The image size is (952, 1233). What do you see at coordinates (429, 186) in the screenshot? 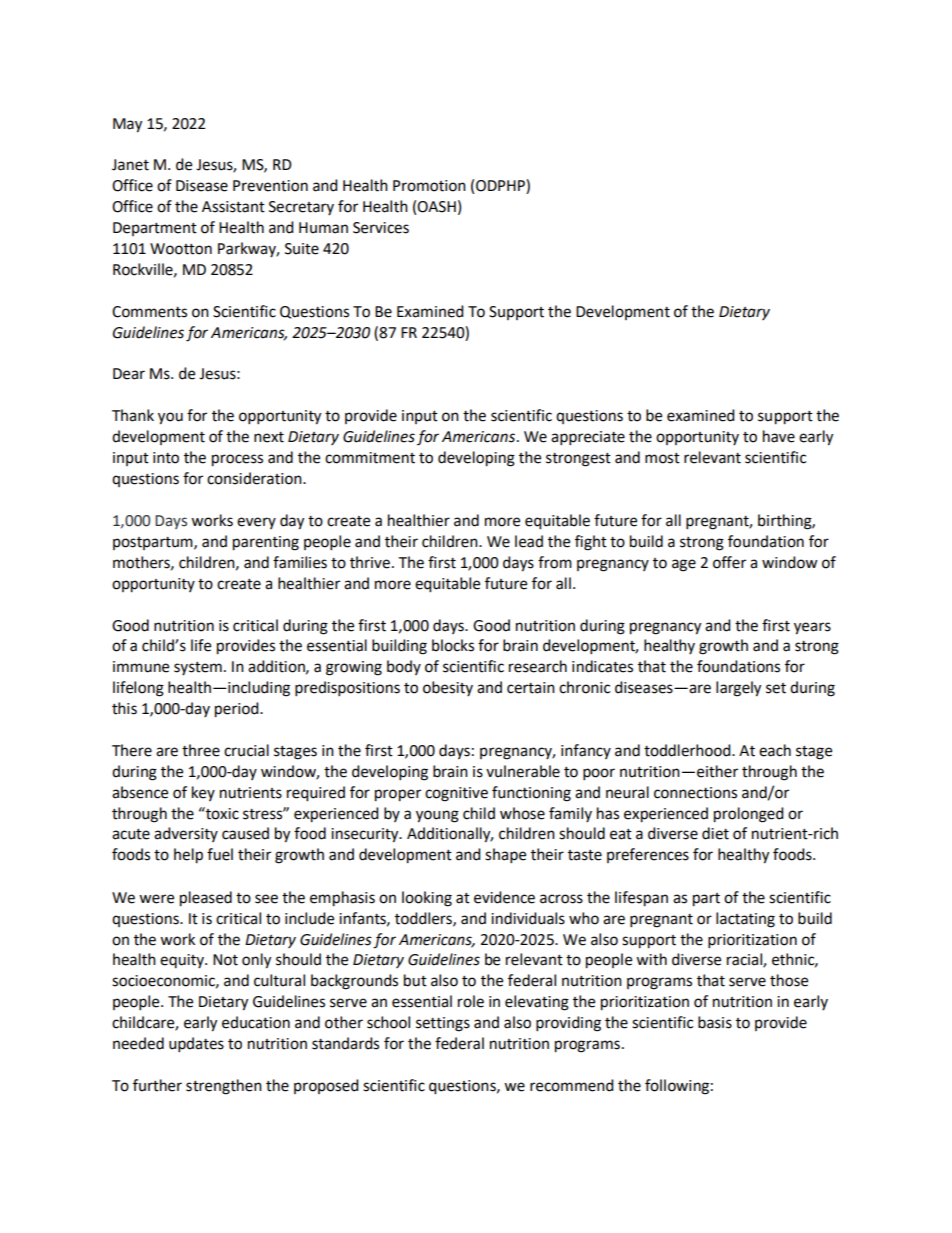
I see `Promotion` at bounding box center [429, 186].
